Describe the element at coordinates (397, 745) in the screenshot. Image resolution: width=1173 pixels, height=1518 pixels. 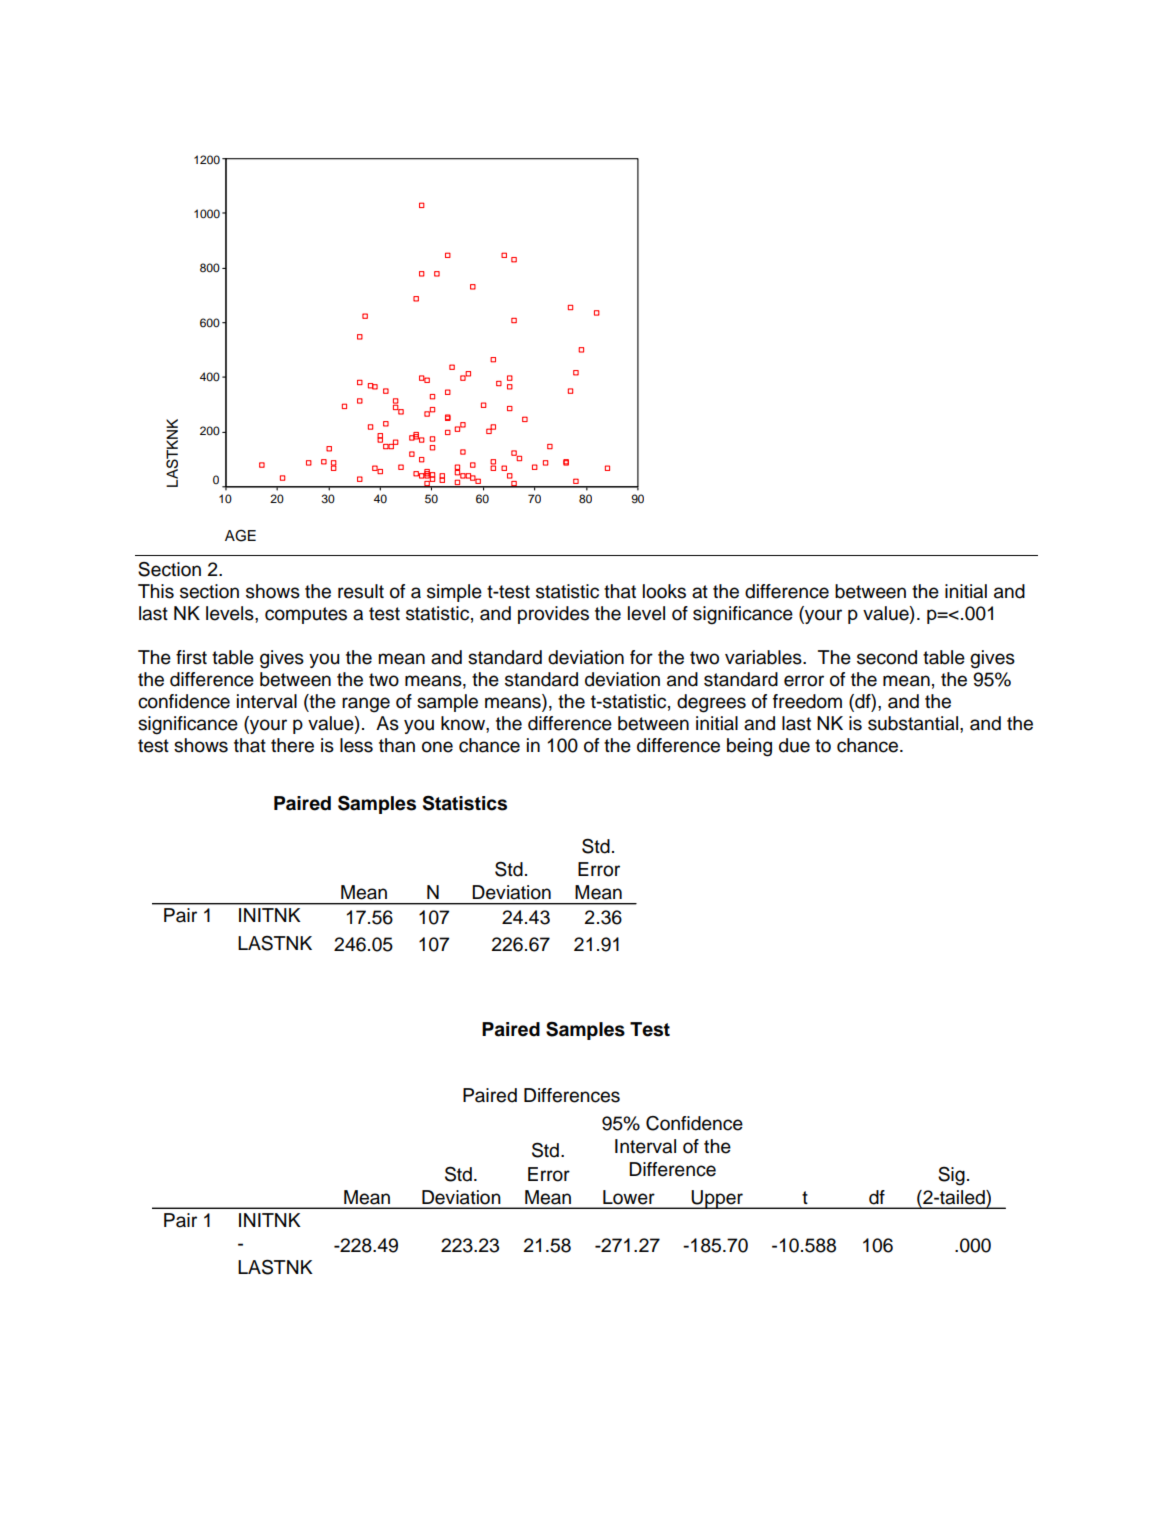
I see `than` at that location.
